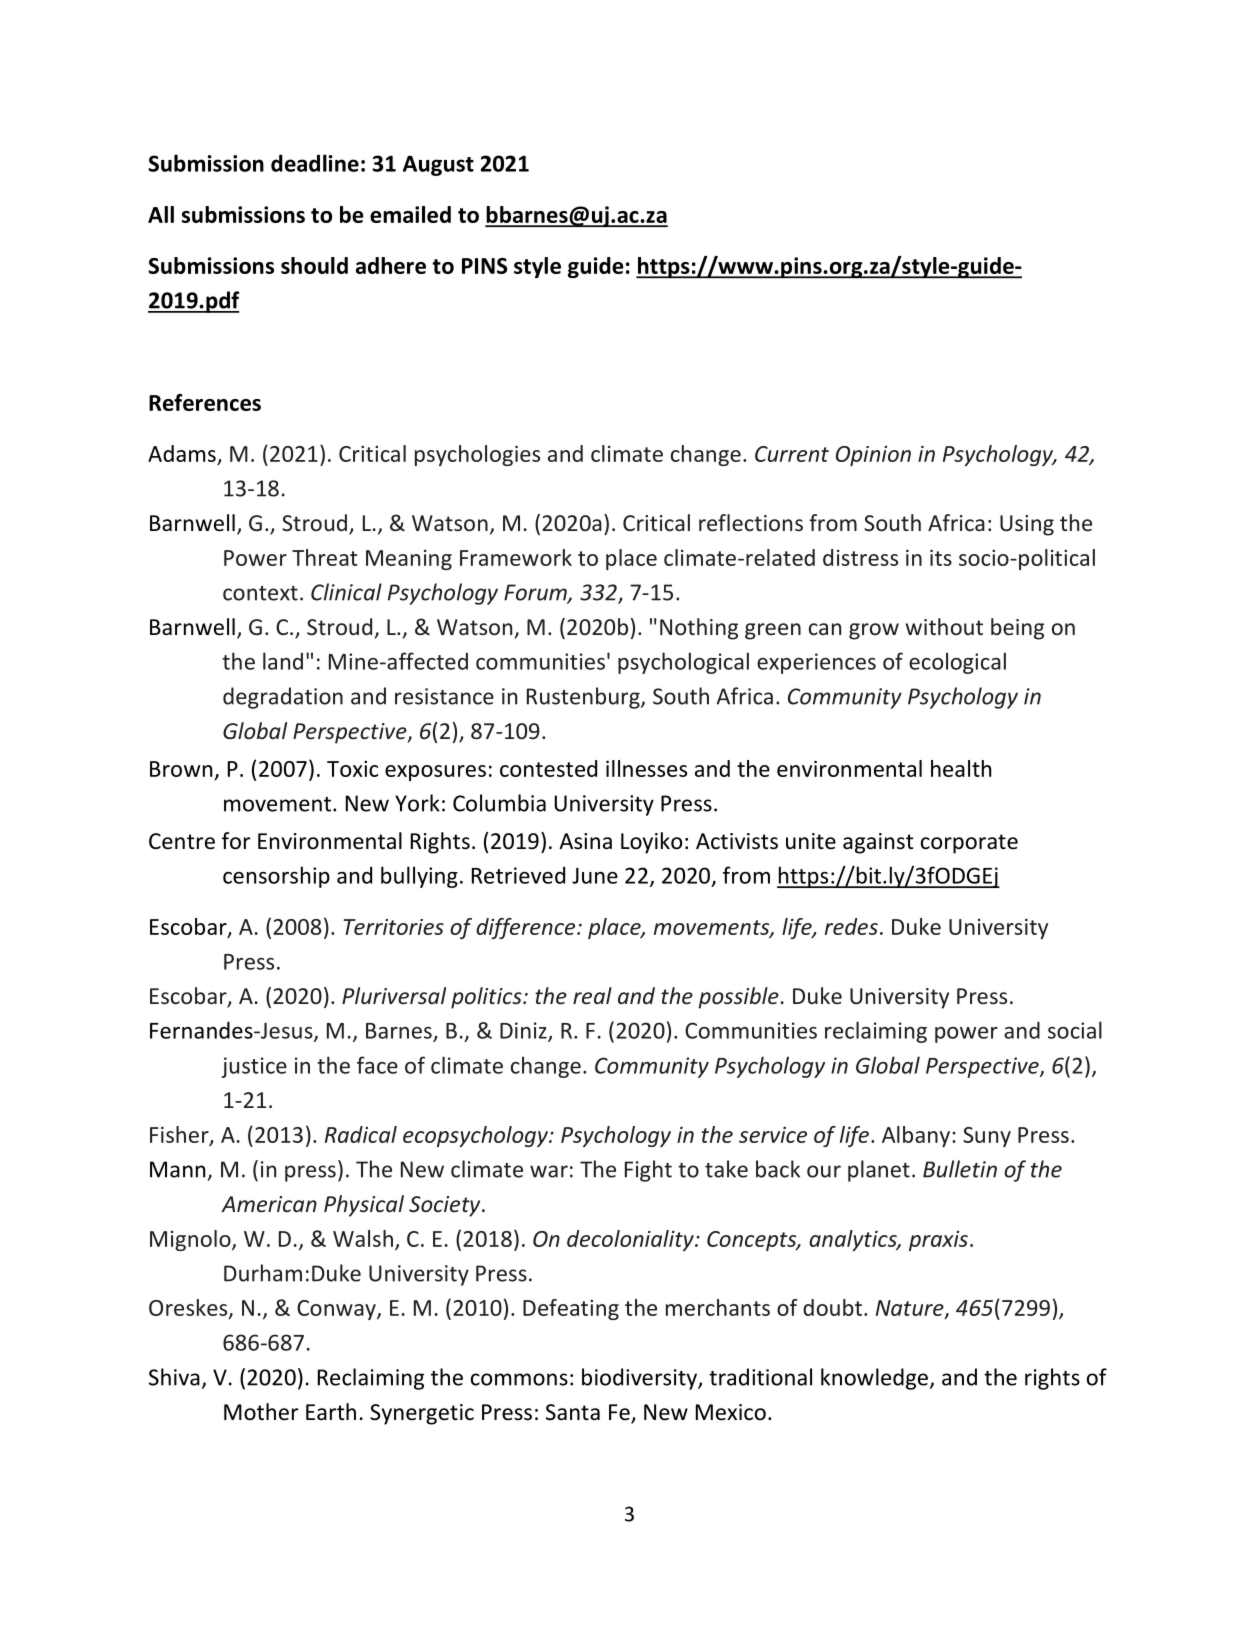  I want to click on knowledge, so click(874, 1379).
